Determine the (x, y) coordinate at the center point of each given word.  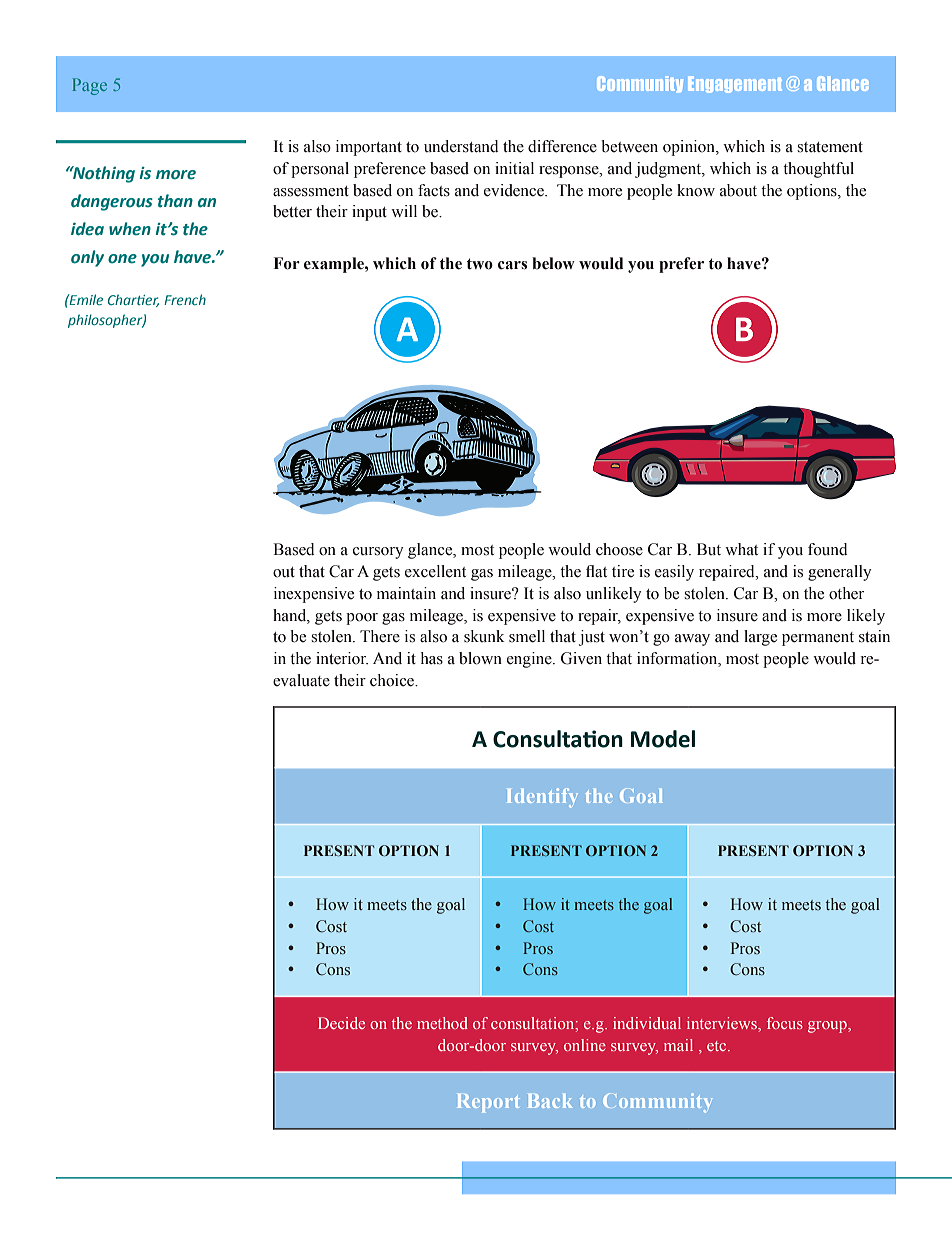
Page (89, 86)
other (846, 593)
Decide (341, 1023)
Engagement (735, 84)
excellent (435, 571)
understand (461, 146)
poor (362, 619)
